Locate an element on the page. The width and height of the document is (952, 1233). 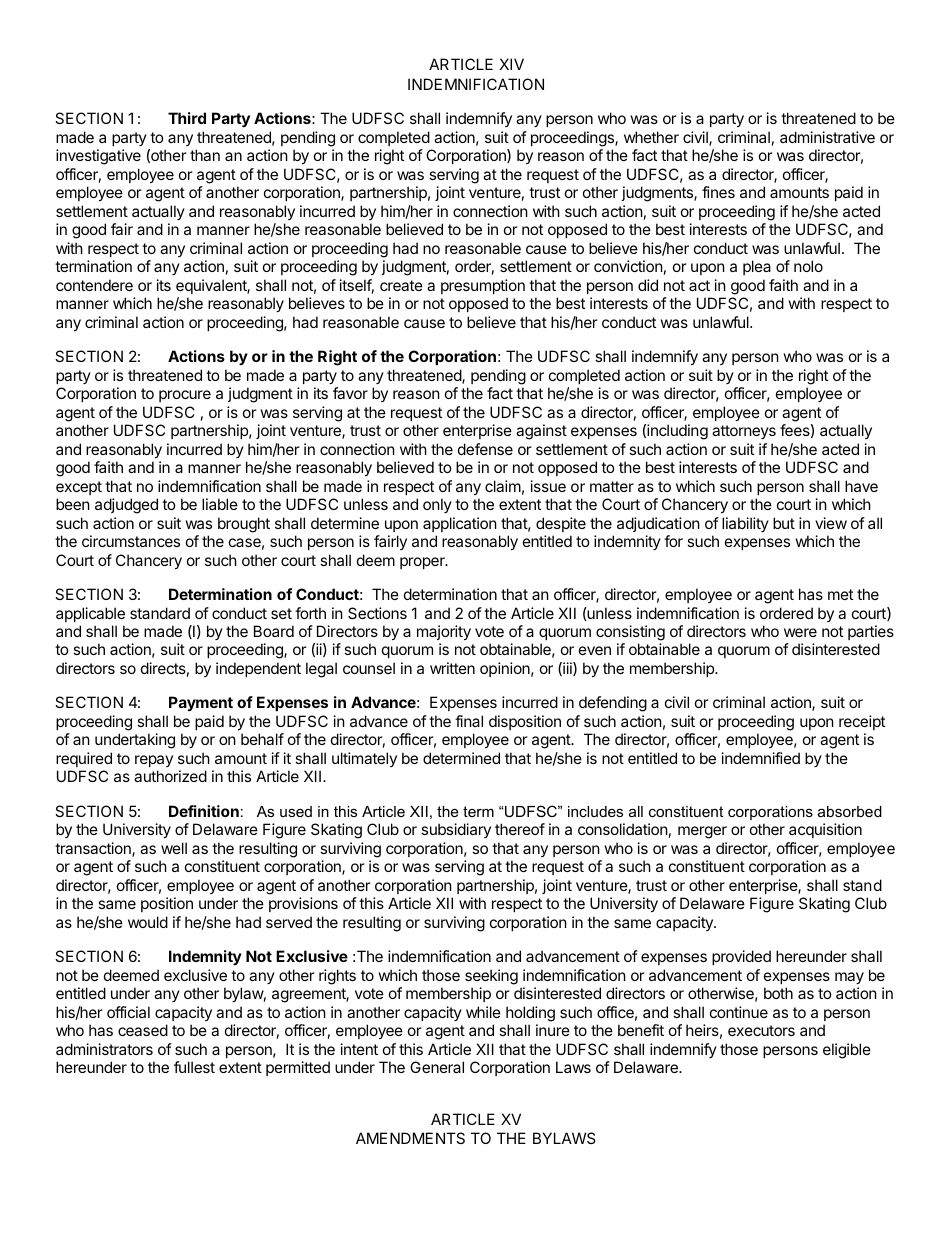
XIV is located at coordinates (511, 64).
